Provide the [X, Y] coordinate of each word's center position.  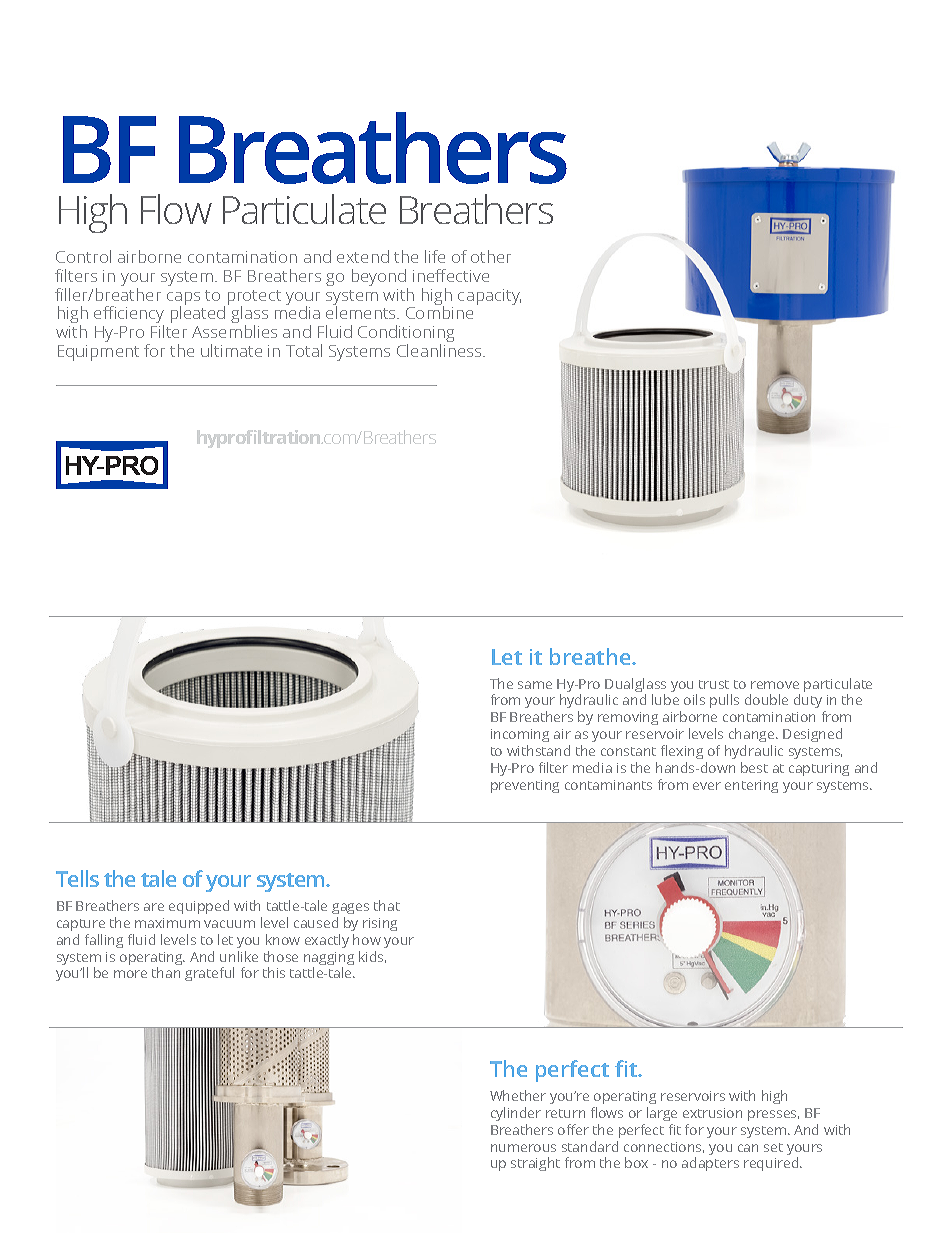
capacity [489, 297]
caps [183, 300]
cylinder [516, 1114]
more [130, 974]
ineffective [451, 275]
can [748, 1148]
